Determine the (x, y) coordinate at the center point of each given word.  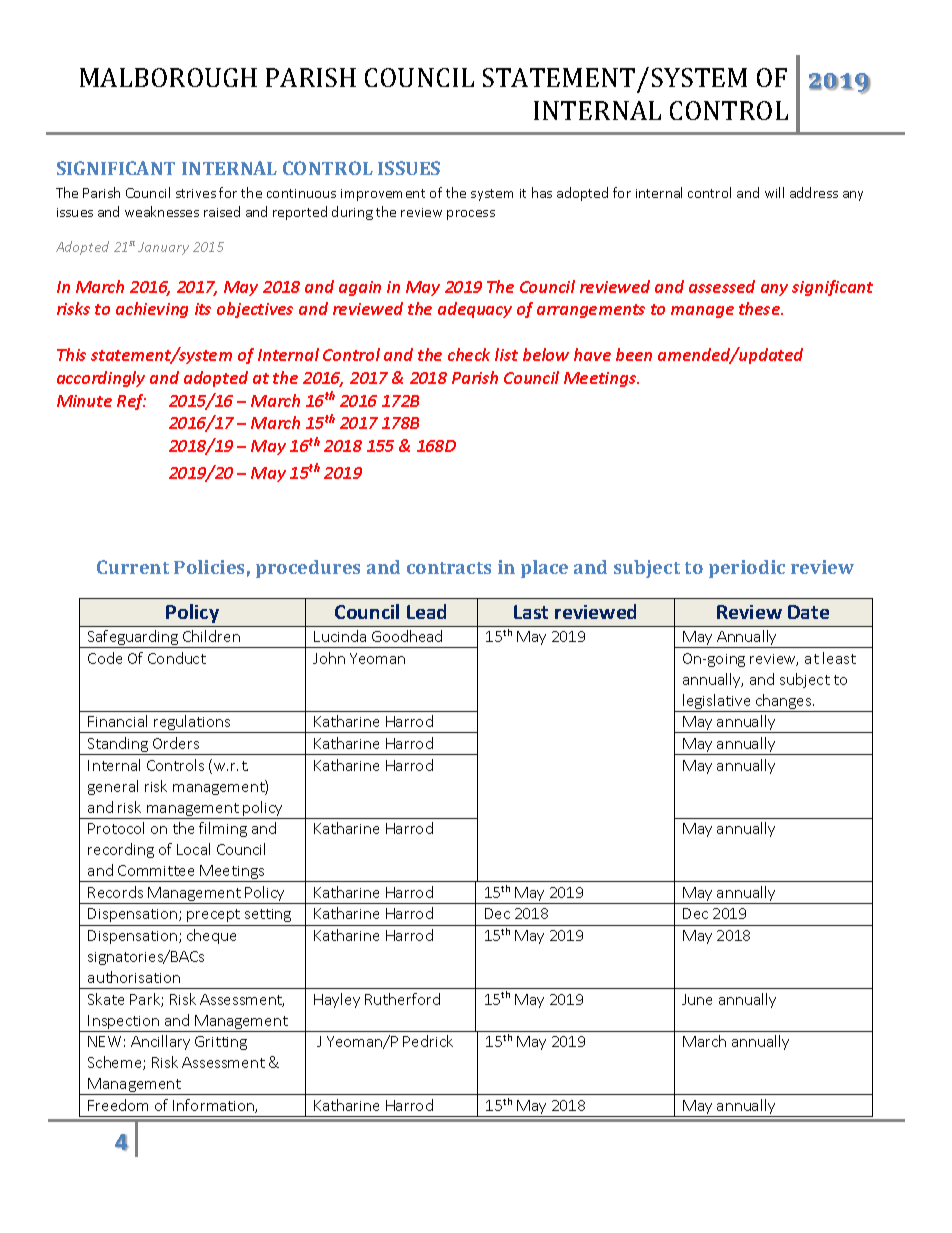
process (471, 215)
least (839, 658)
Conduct (177, 658)
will (774, 192)
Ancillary (160, 1042)
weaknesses (162, 211)
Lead (426, 611)
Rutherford (402, 999)
